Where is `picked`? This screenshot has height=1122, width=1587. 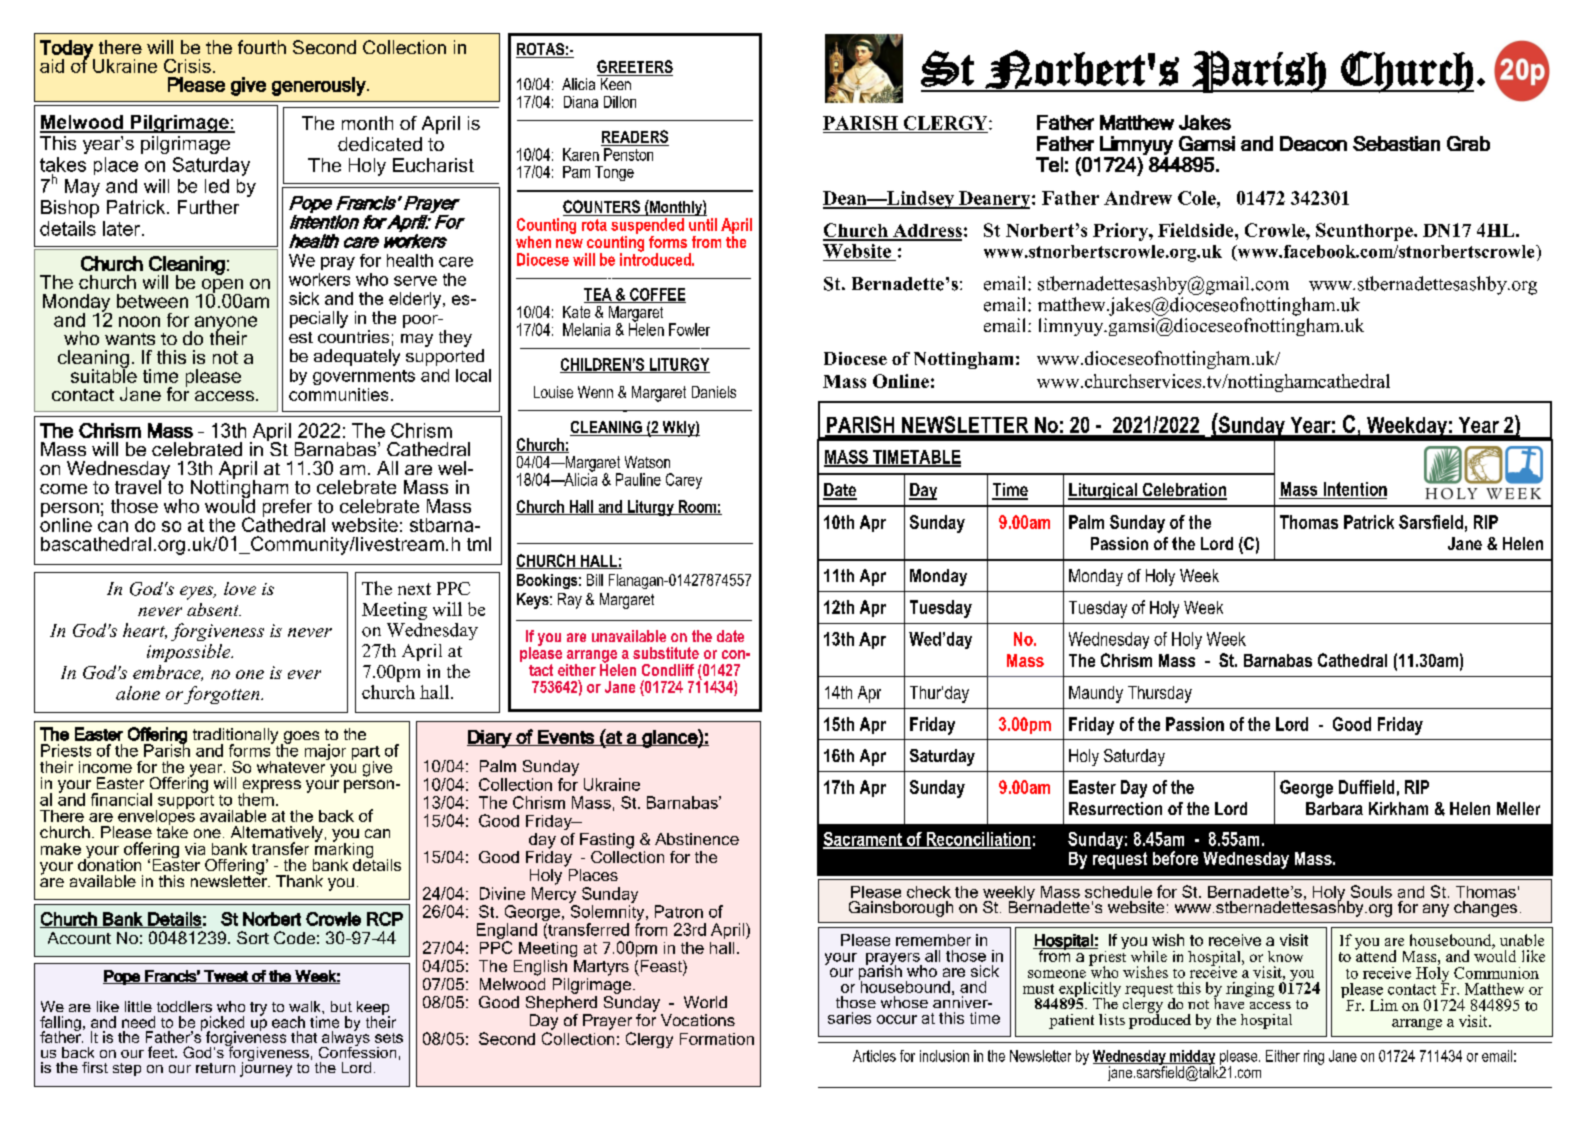
picked is located at coordinates (222, 1024).
